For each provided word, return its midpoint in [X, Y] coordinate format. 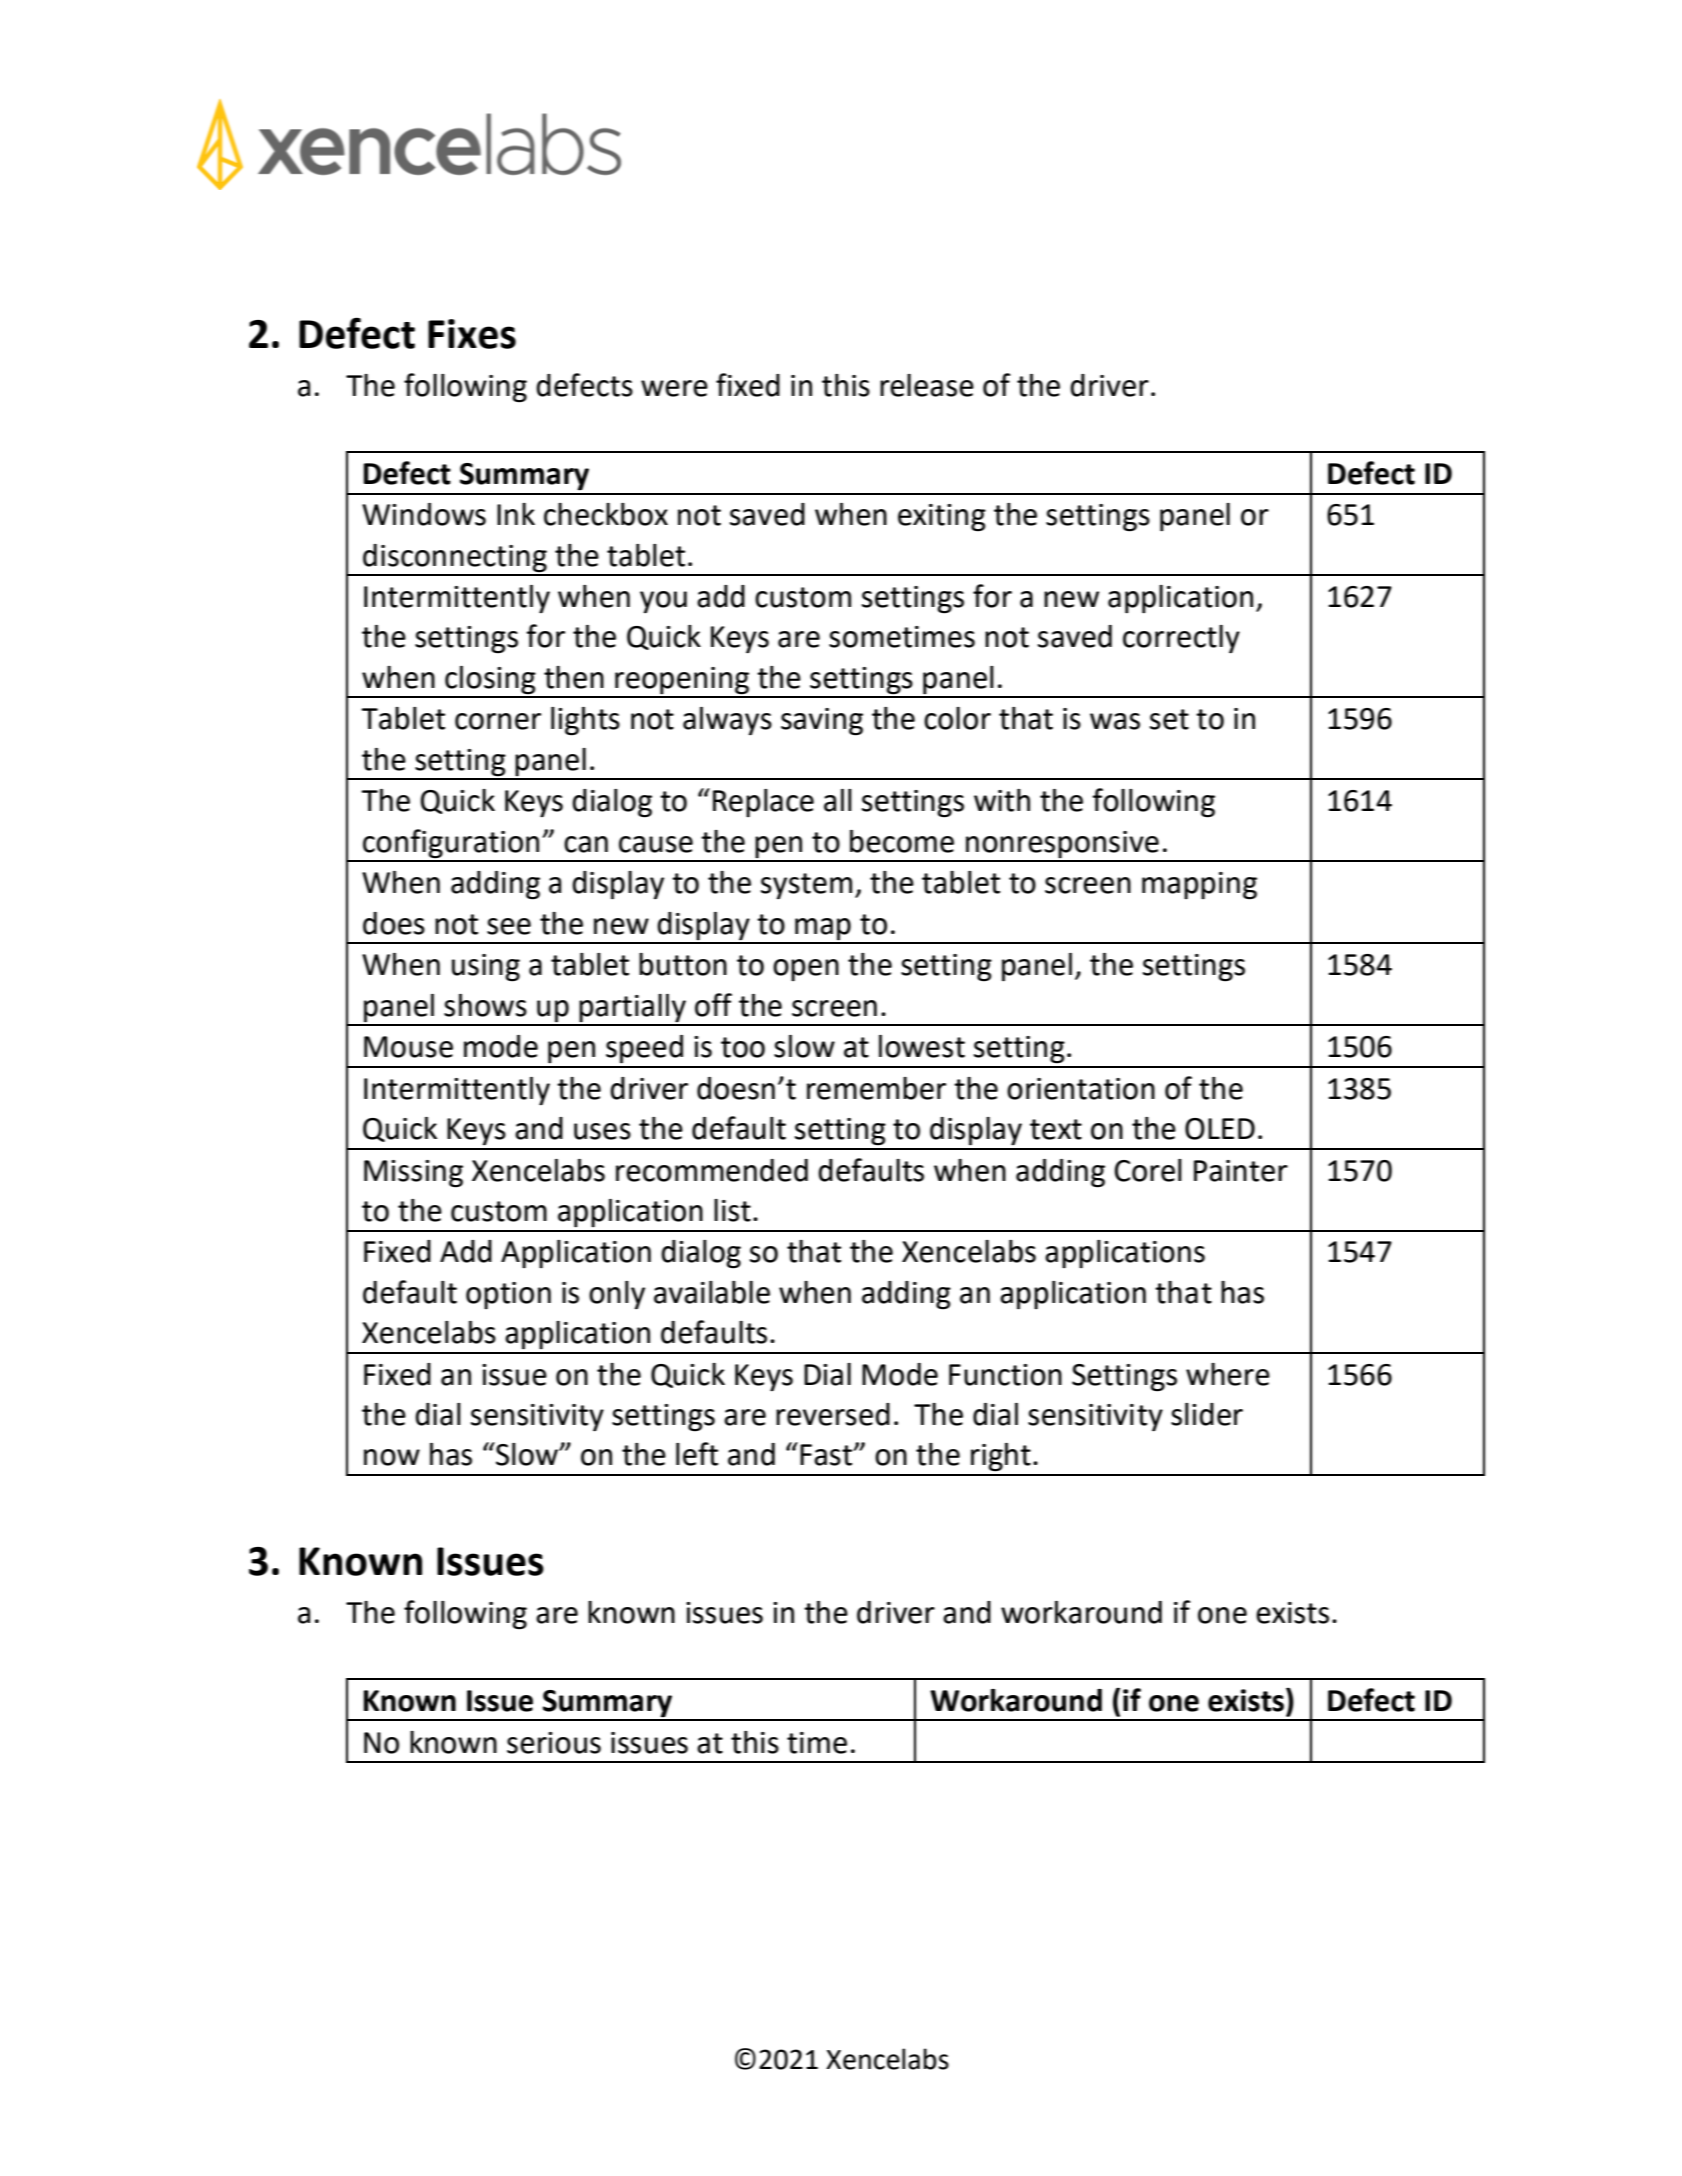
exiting [942, 518]
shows [485, 1005]
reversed [833, 1414]
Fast [827, 1455]
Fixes [472, 334]
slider [1207, 1414]
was [1115, 721]
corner [498, 721]
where [1228, 1374]
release [927, 385]
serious [554, 1743]
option [508, 1295]
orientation [1081, 1089]
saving [822, 722]
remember [876, 1088]
